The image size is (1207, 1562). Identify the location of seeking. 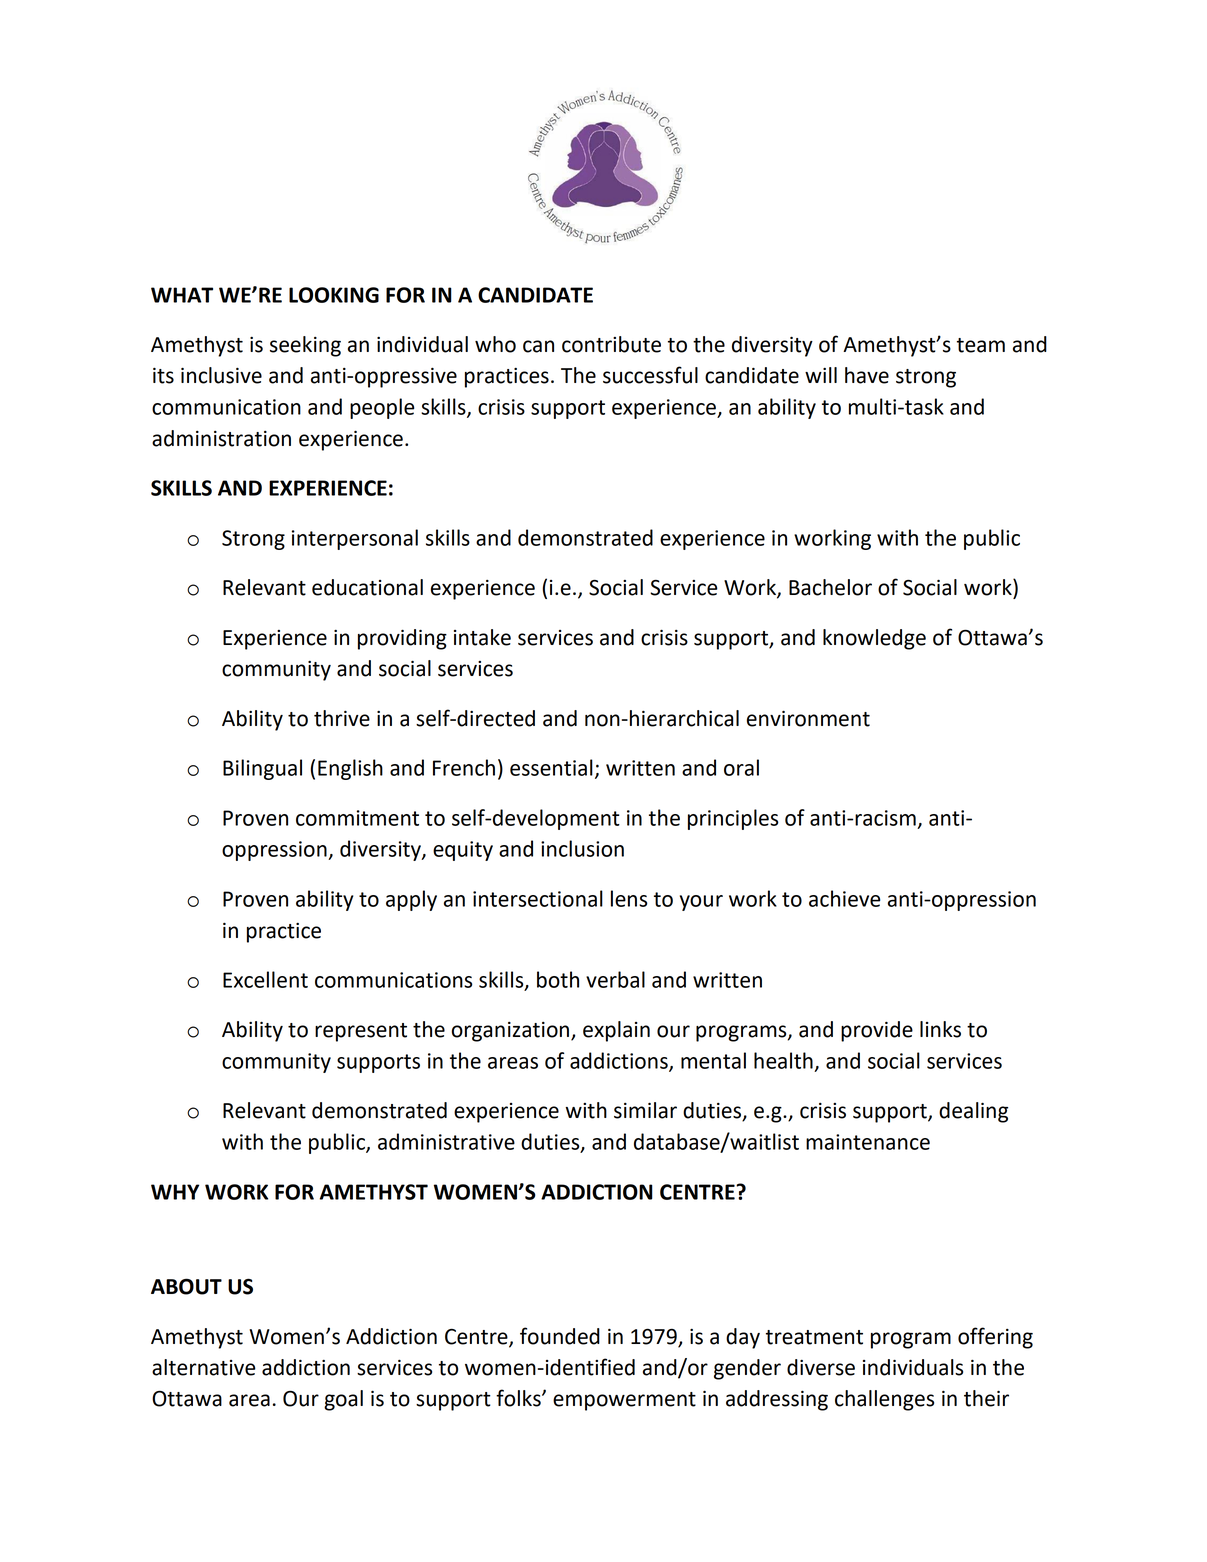
(305, 346).
